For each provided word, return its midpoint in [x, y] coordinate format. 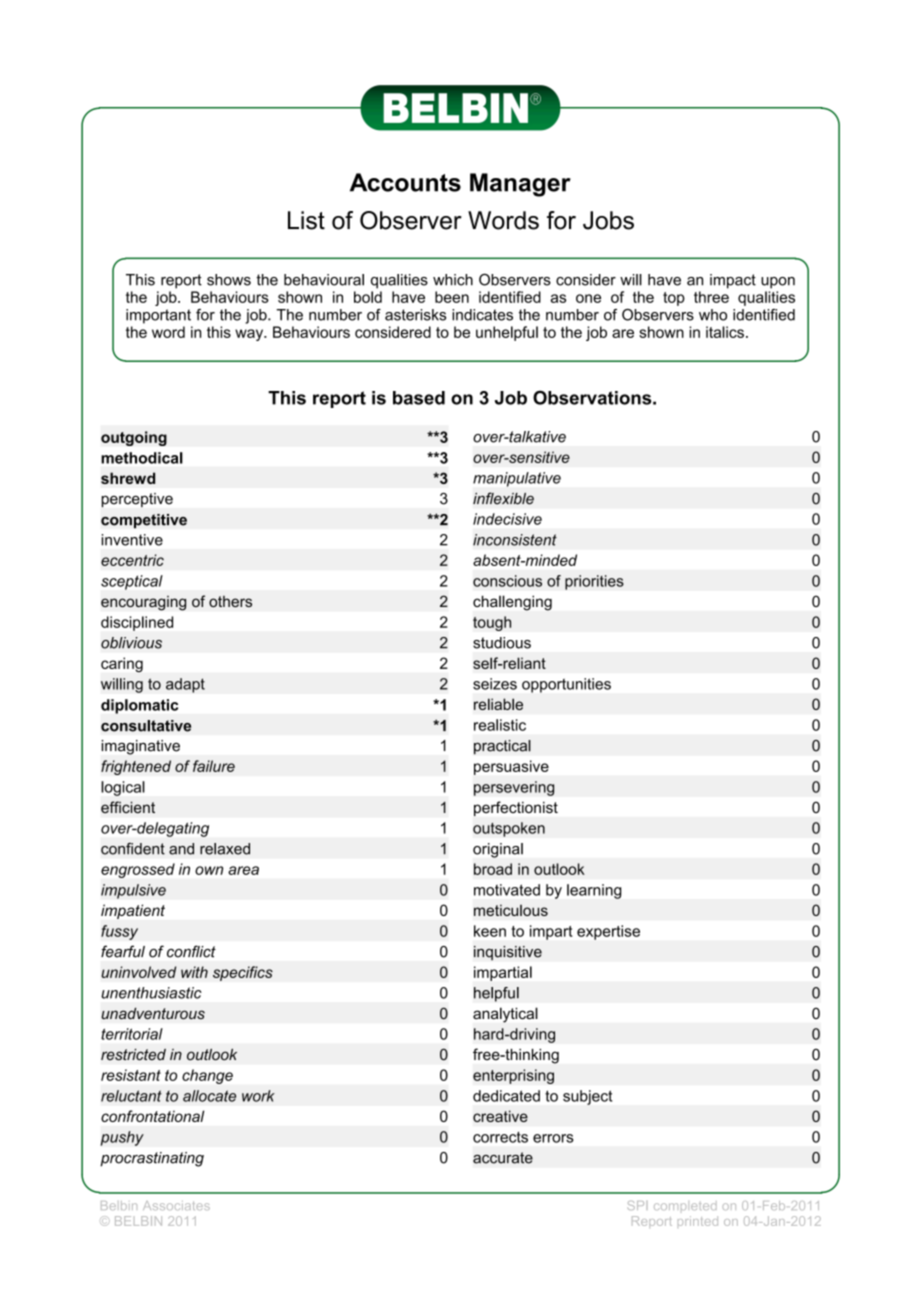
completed [685, 1205]
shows [229, 280]
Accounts [405, 182]
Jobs [608, 220]
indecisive [507, 519]
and [181, 849]
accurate [503, 1158]
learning [594, 891]
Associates [176, 1205]
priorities [594, 582]
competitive [144, 521]
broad [493, 869]
